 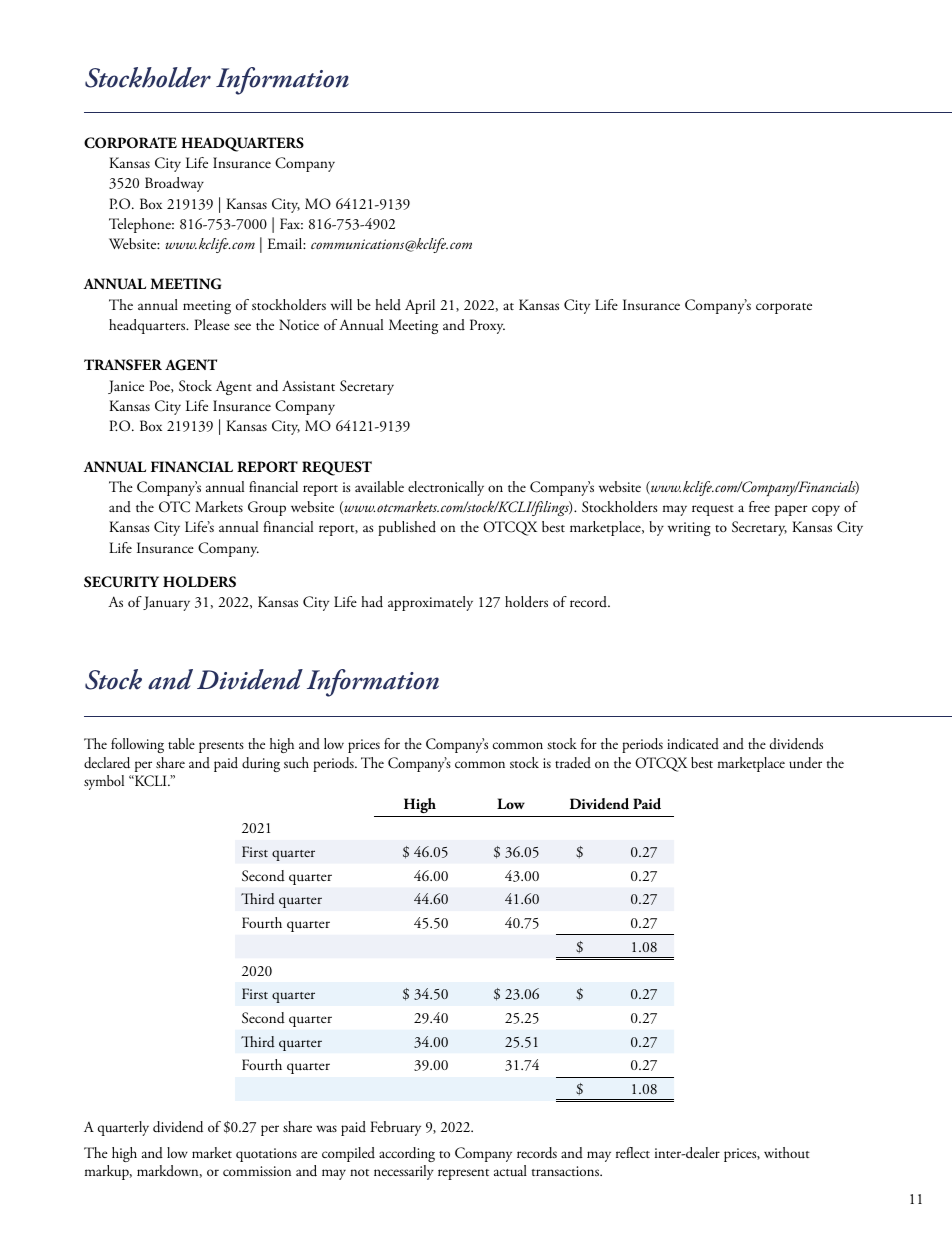 I want to click on symbol, so click(x=104, y=782).
